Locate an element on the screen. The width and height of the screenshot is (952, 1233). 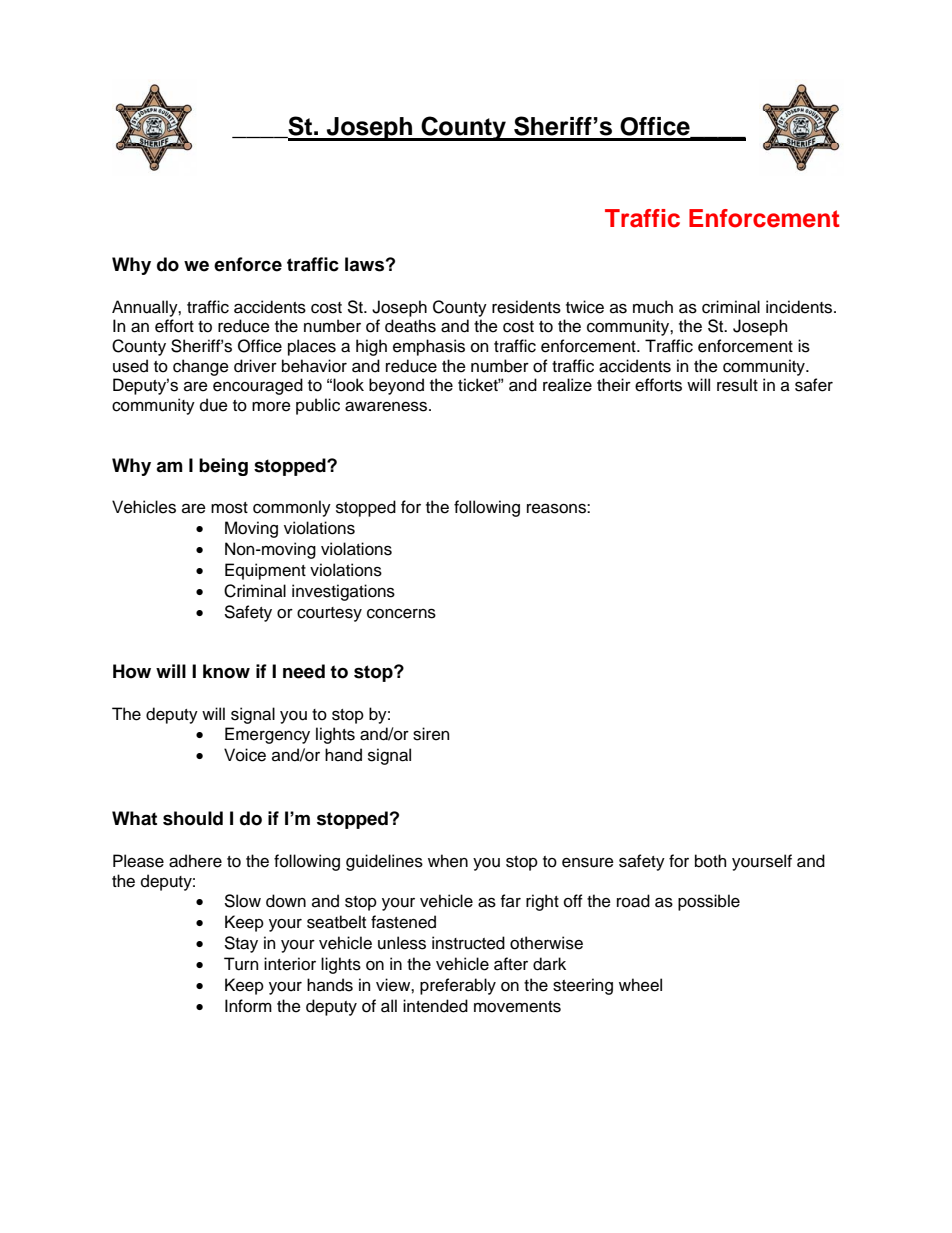
result is located at coordinates (737, 385).
